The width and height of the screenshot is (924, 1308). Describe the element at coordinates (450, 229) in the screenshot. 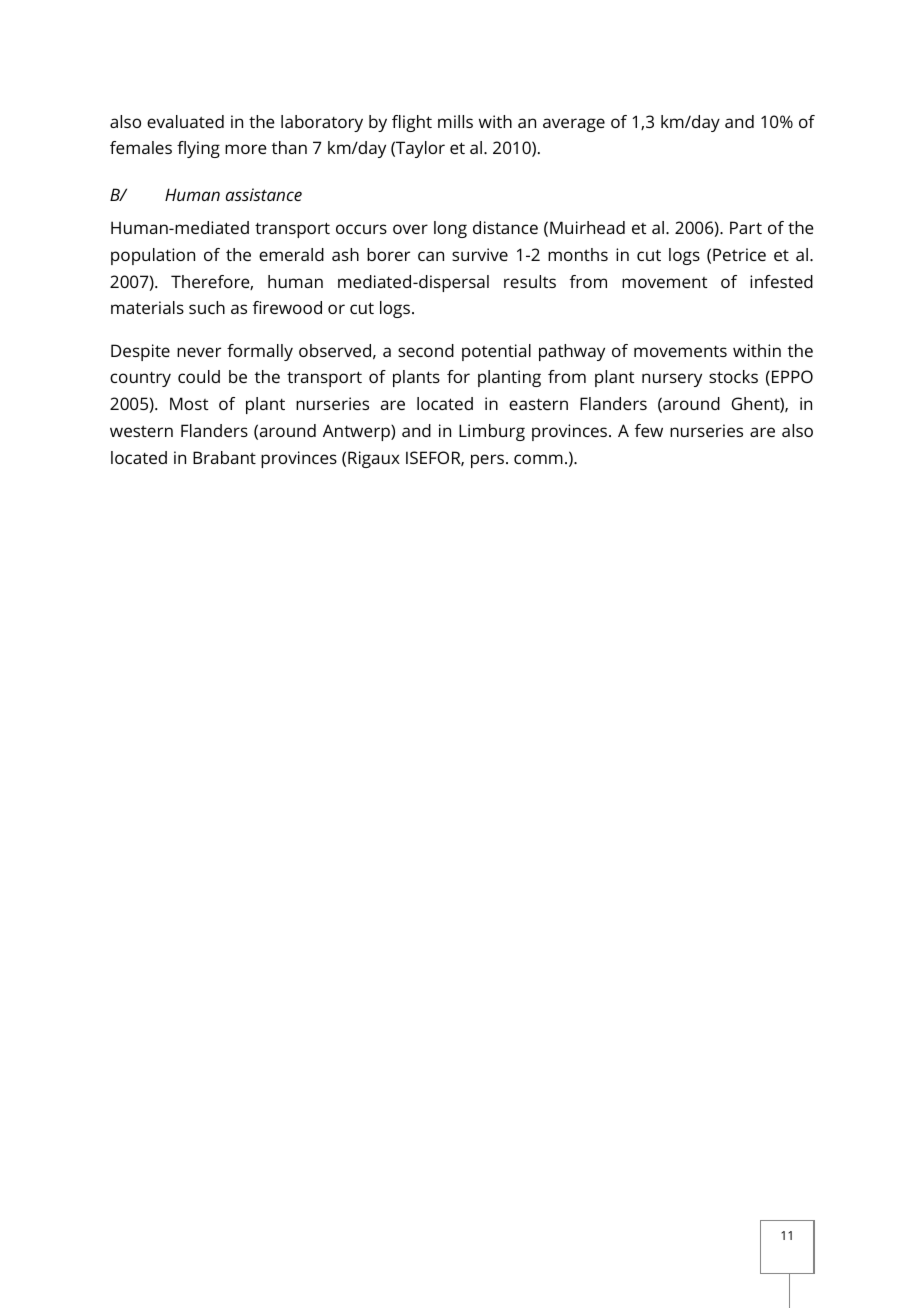

I see `long` at that location.
